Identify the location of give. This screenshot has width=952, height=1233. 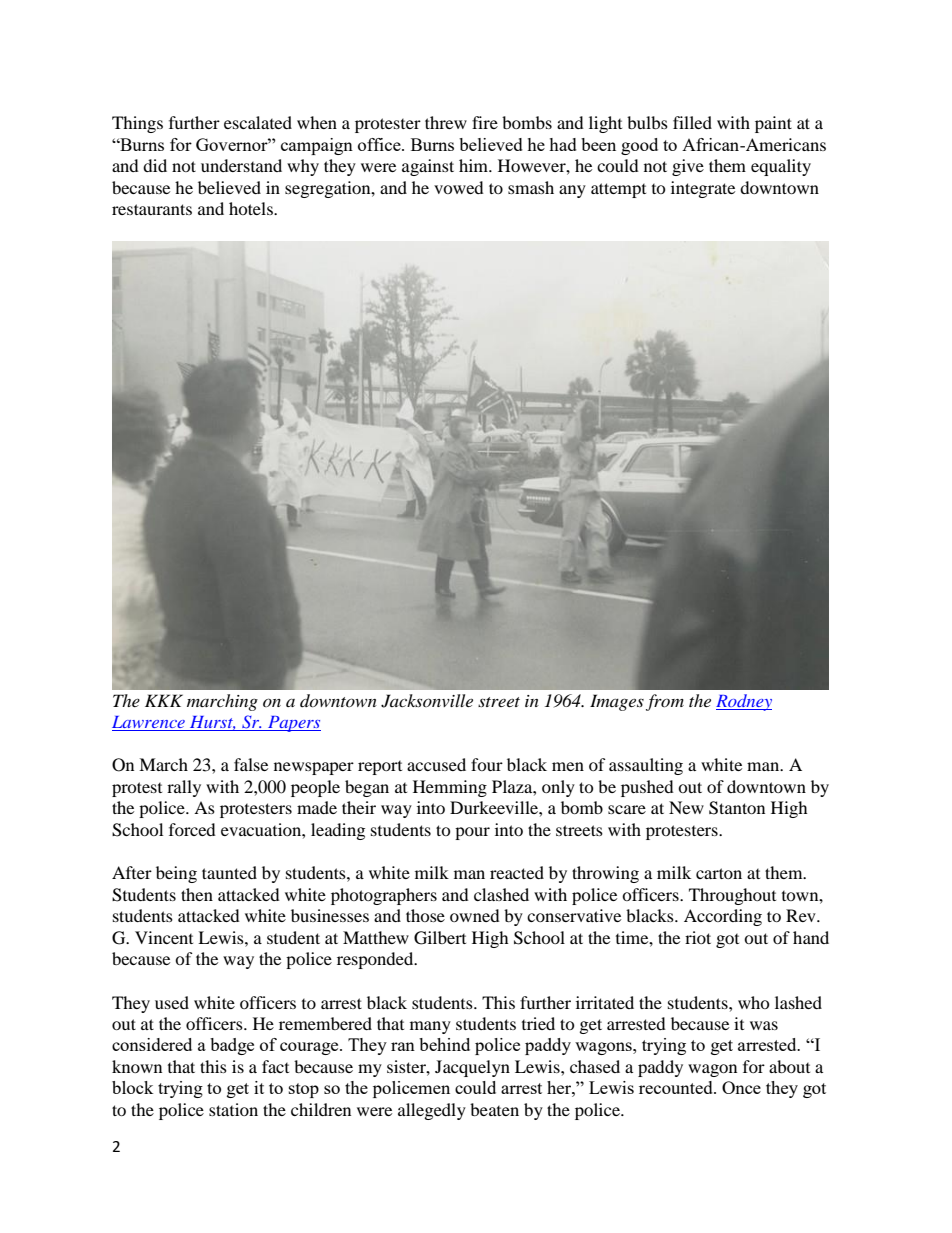
(688, 167).
